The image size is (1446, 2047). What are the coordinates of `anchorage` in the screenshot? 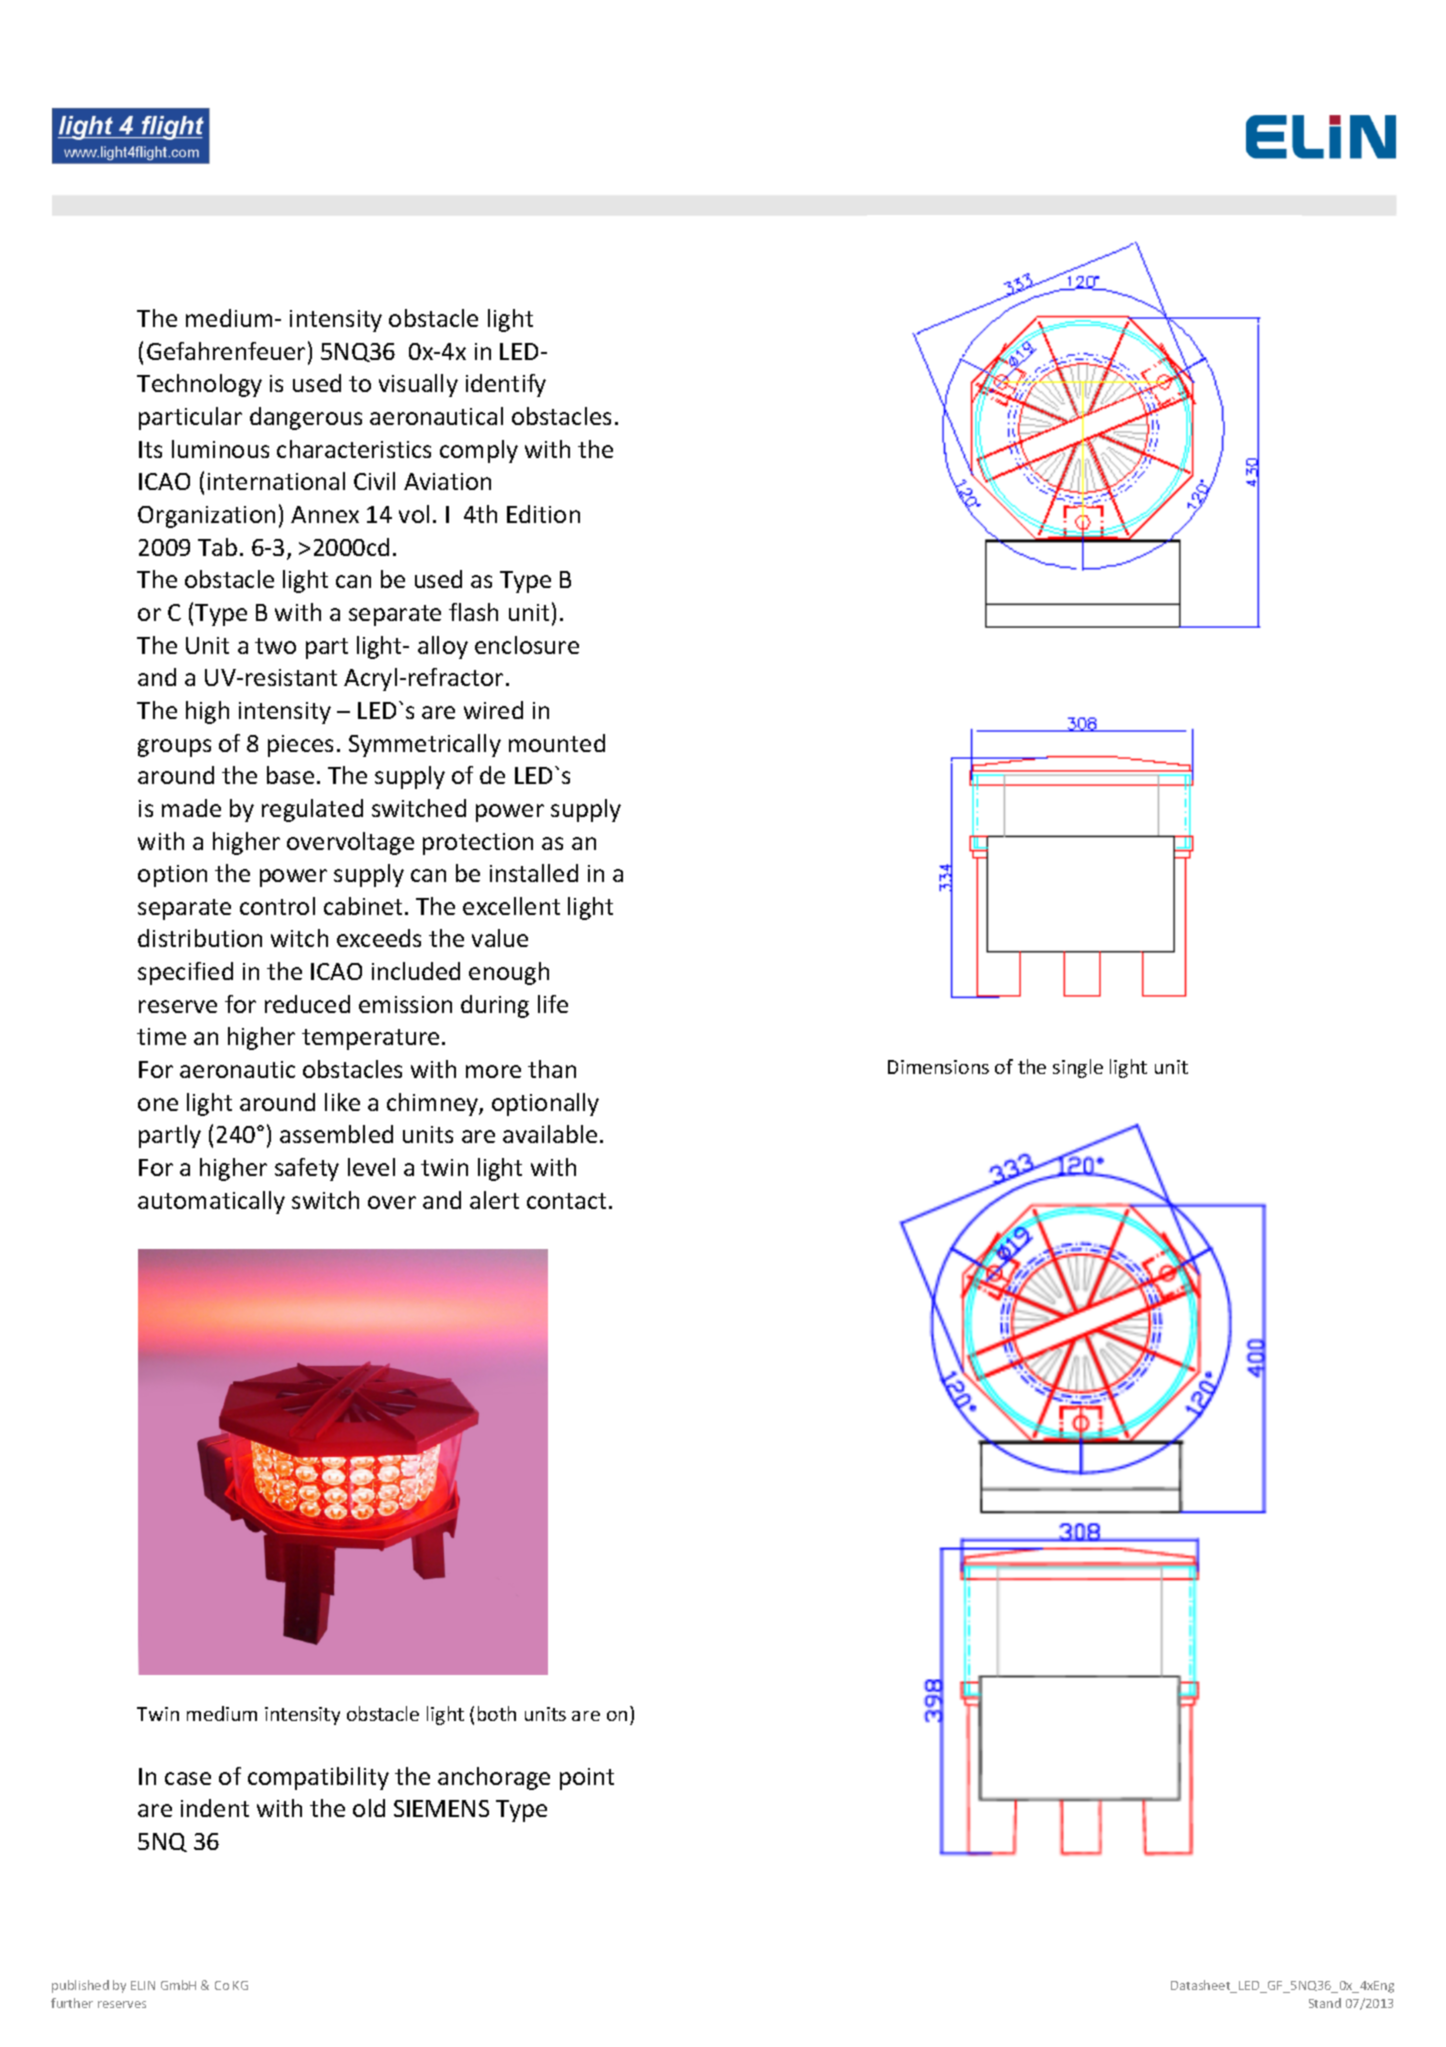 It's located at (494, 1778).
